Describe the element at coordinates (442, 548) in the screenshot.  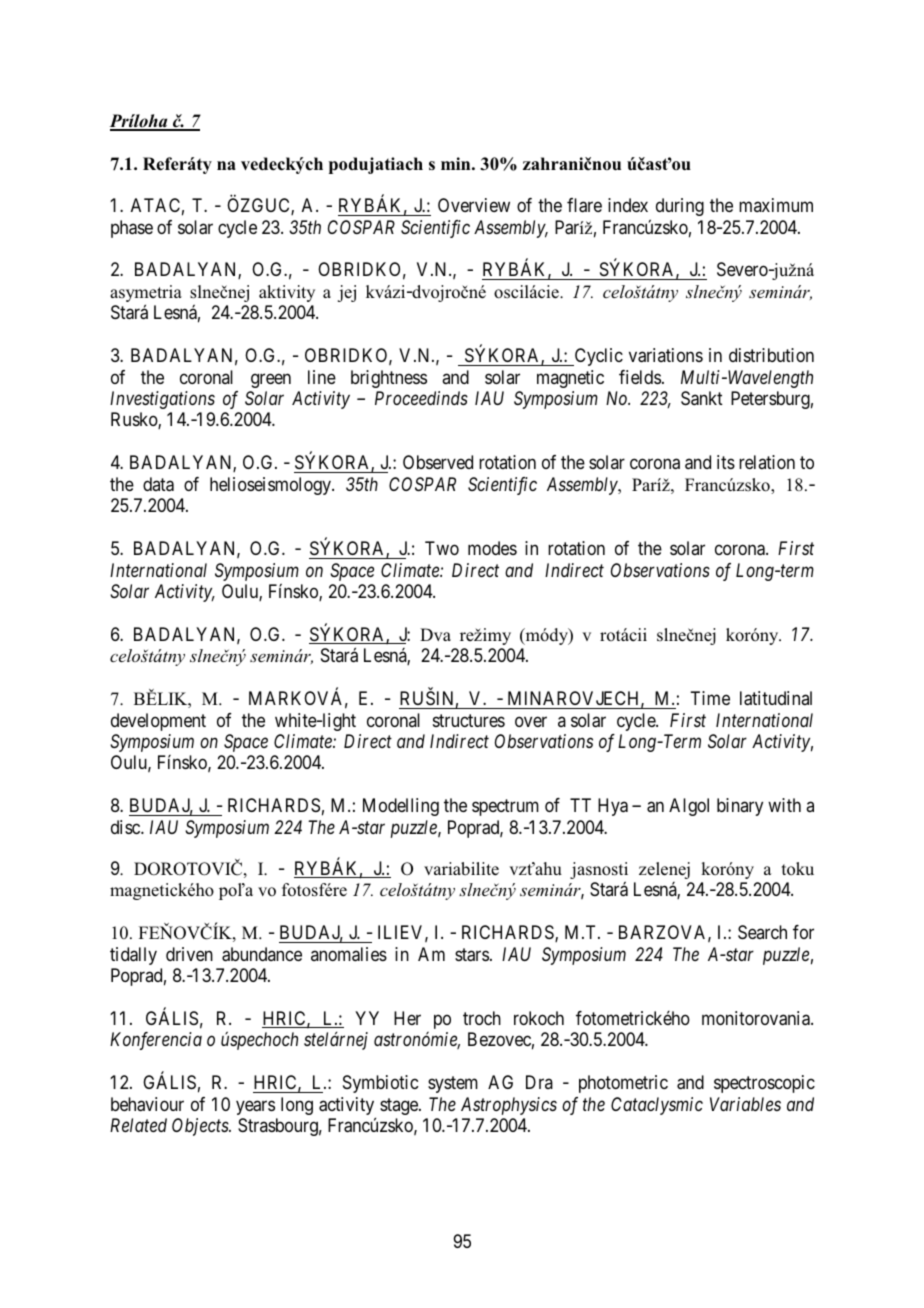
I see `Two` at that location.
